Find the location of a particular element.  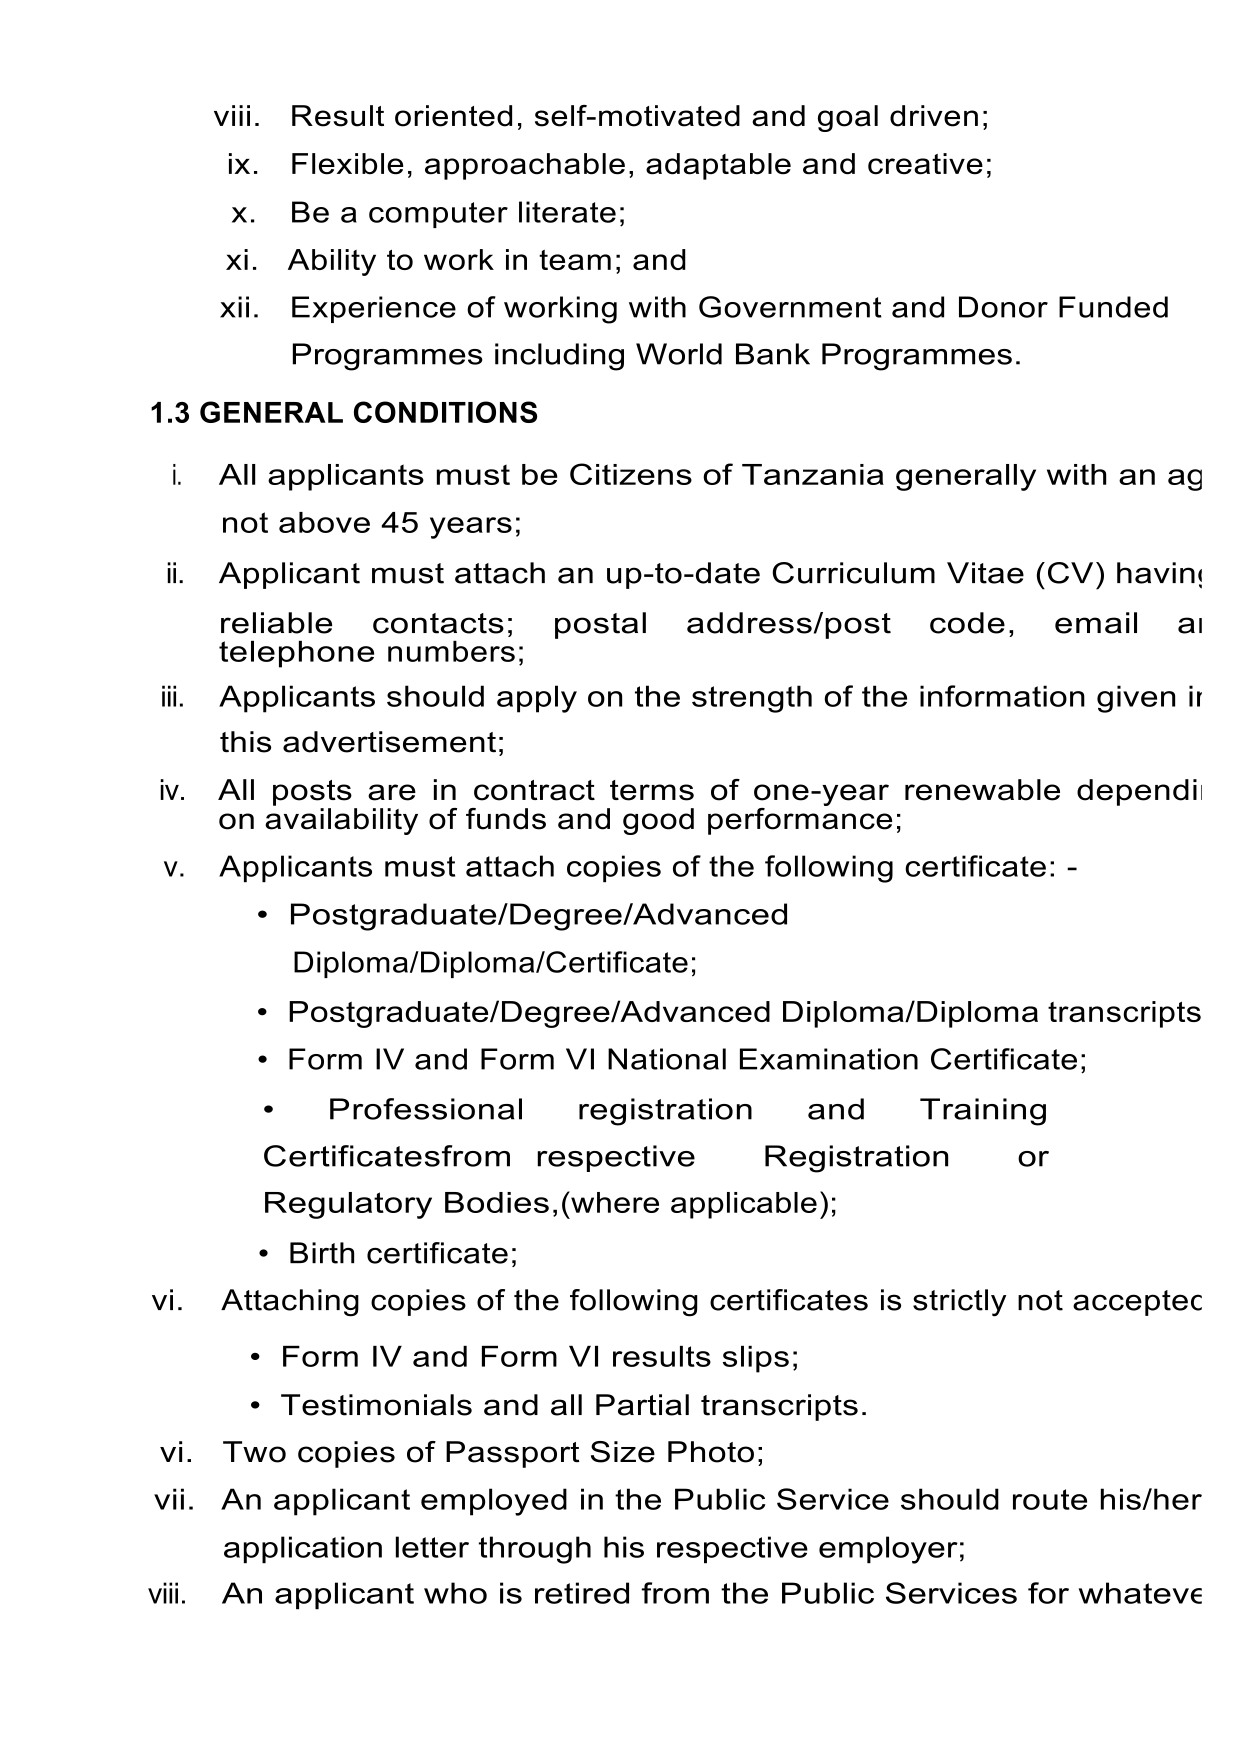

adaptable is located at coordinates (718, 166).
